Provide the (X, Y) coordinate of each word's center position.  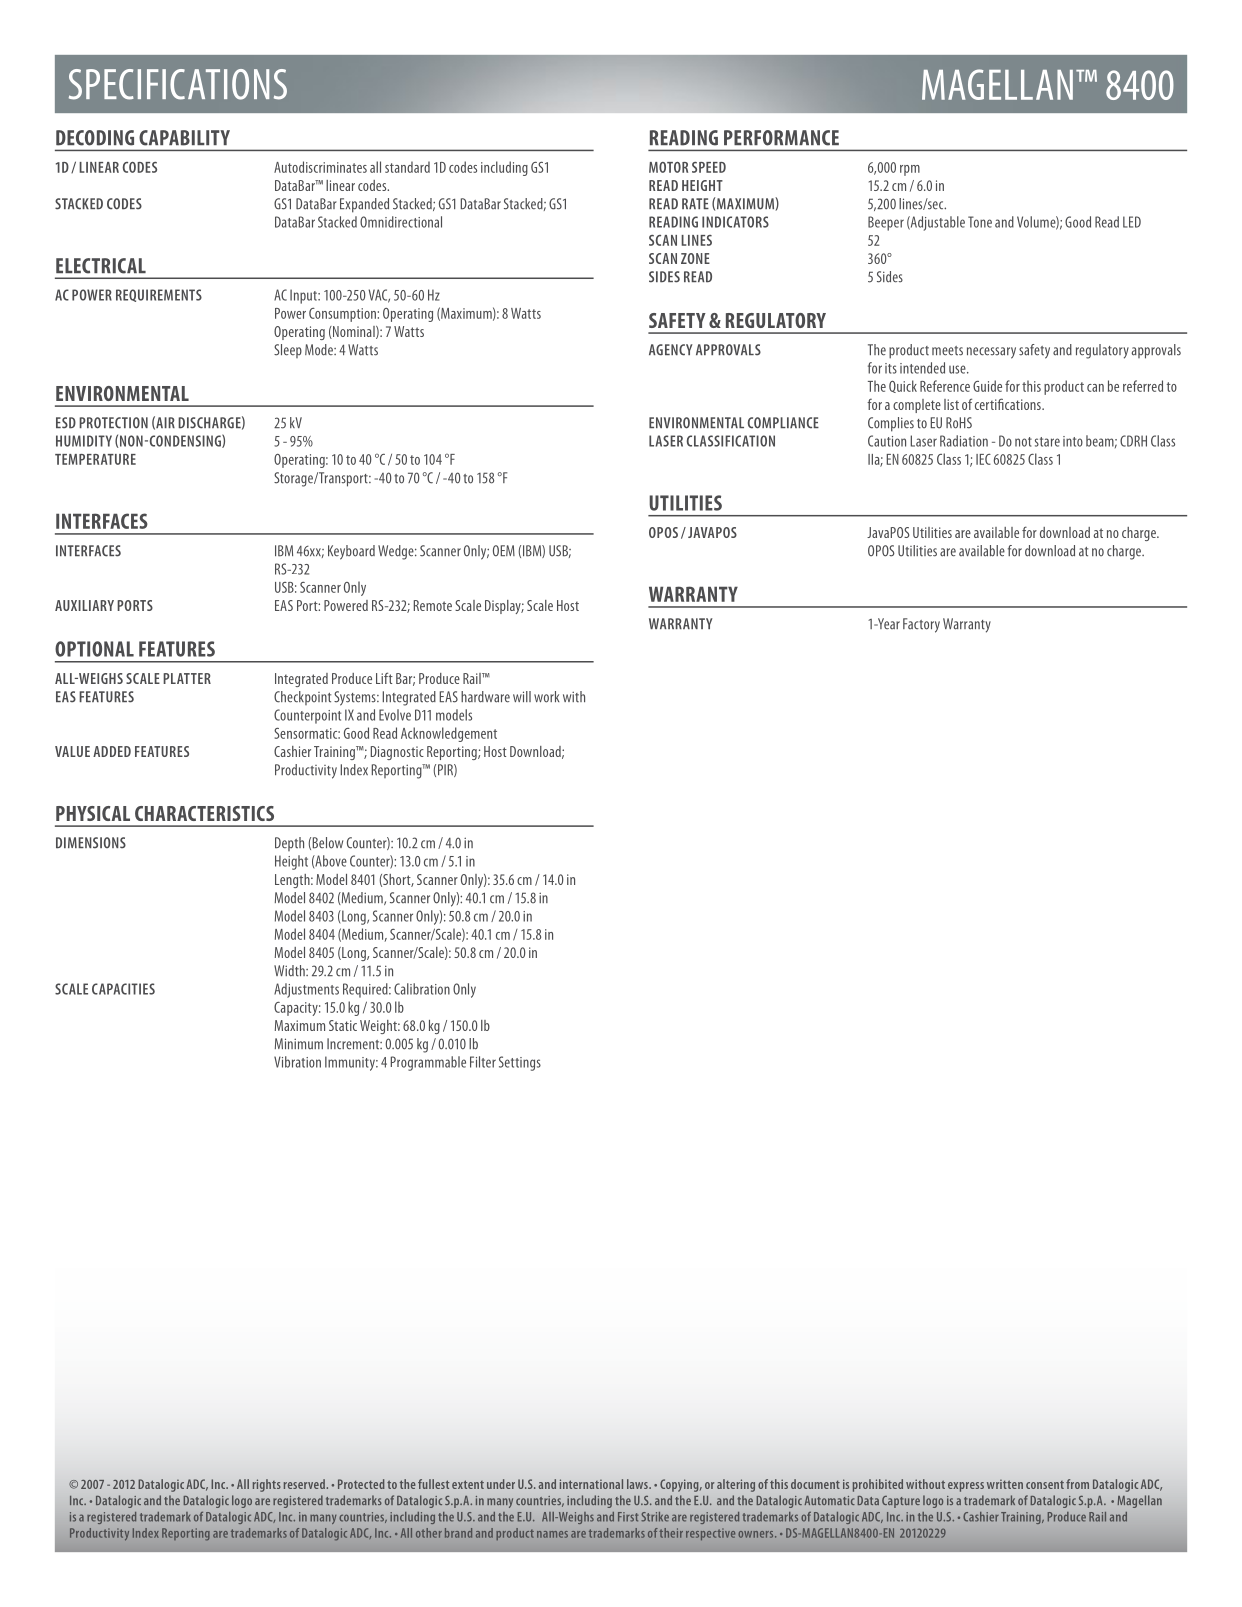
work (547, 697)
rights (267, 1485)
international (591, 1484)
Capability (184, 138)
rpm (910, 170)
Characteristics (204, 813)
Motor (668, 167)
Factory (921, 625)
